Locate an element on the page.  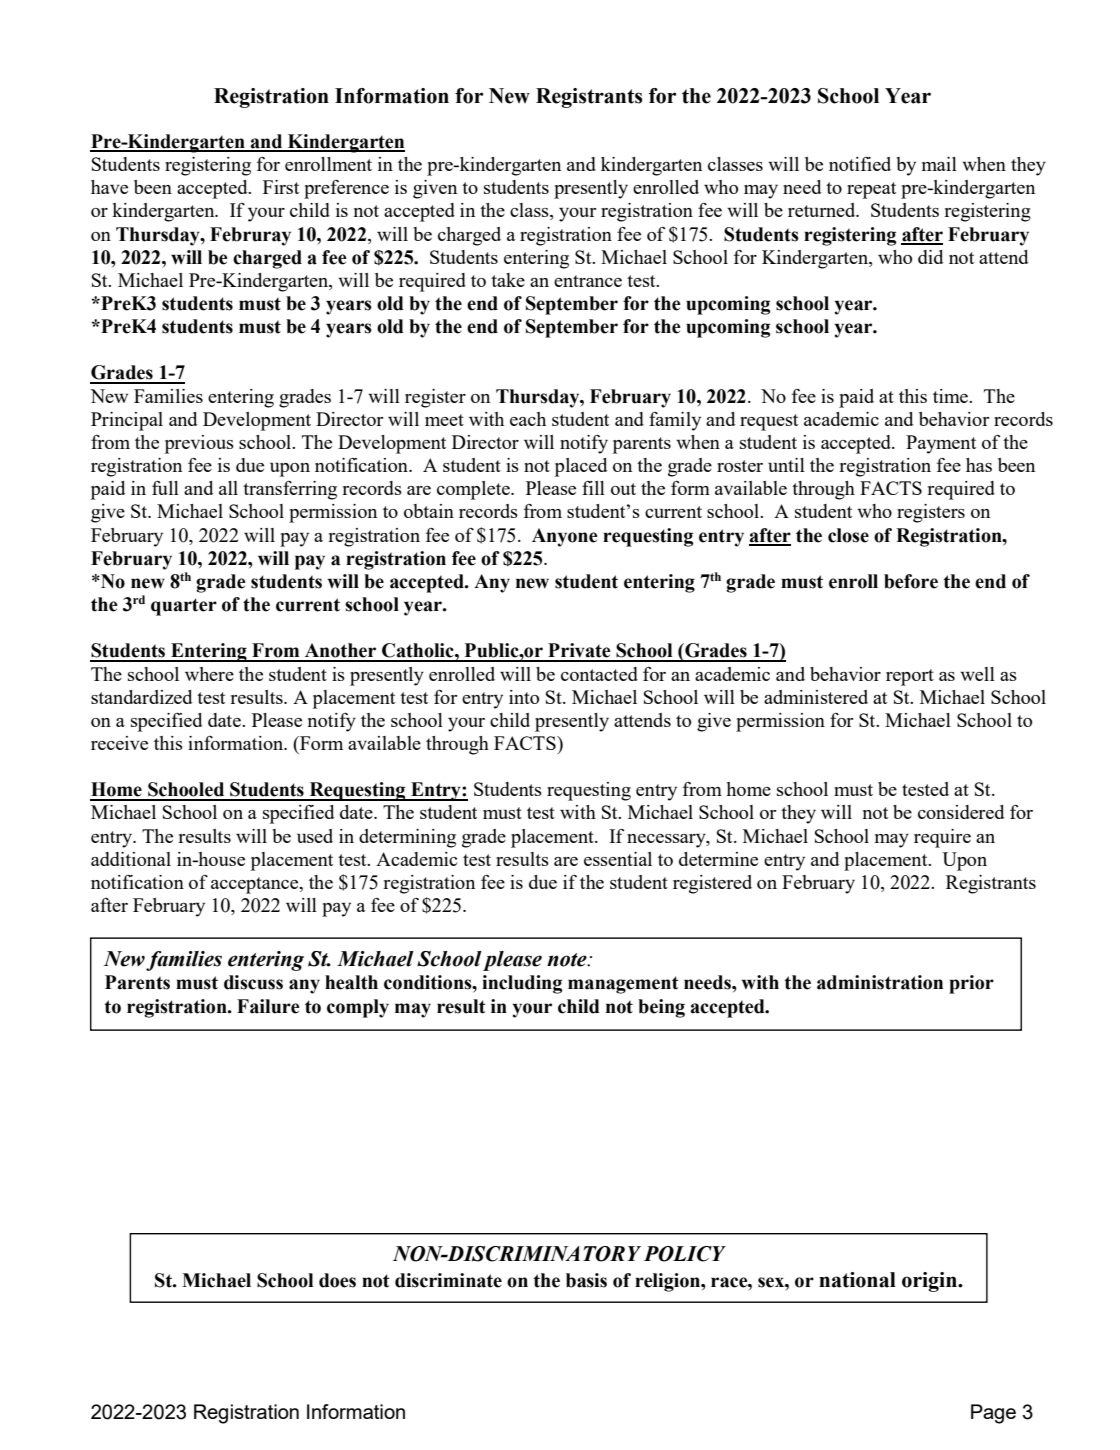
repeat is located at coordinates (871, 190).
